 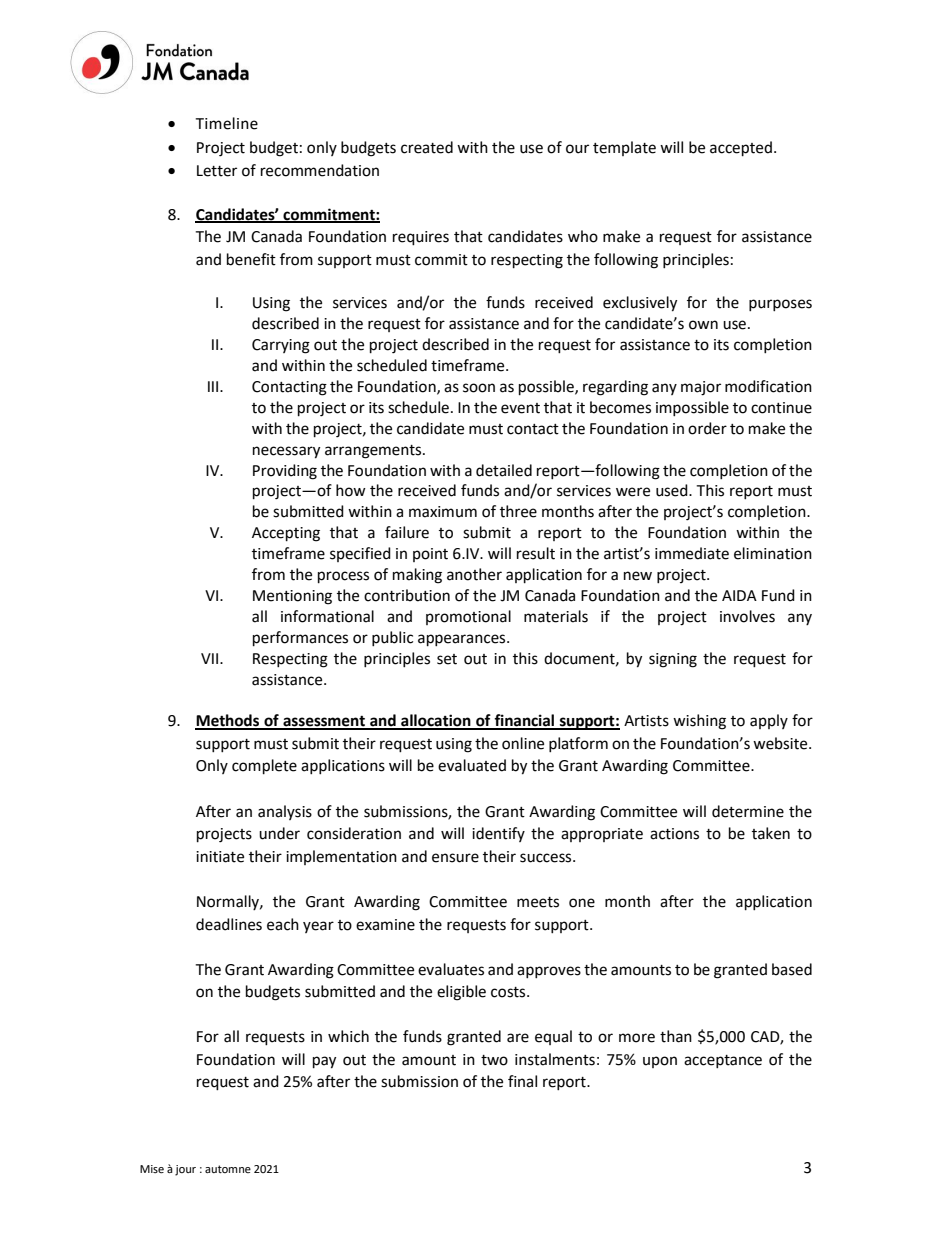 What do you see at coordinates (217, 171) in the screenshot?
I see `Letter` at bounding box center [217, 171].
